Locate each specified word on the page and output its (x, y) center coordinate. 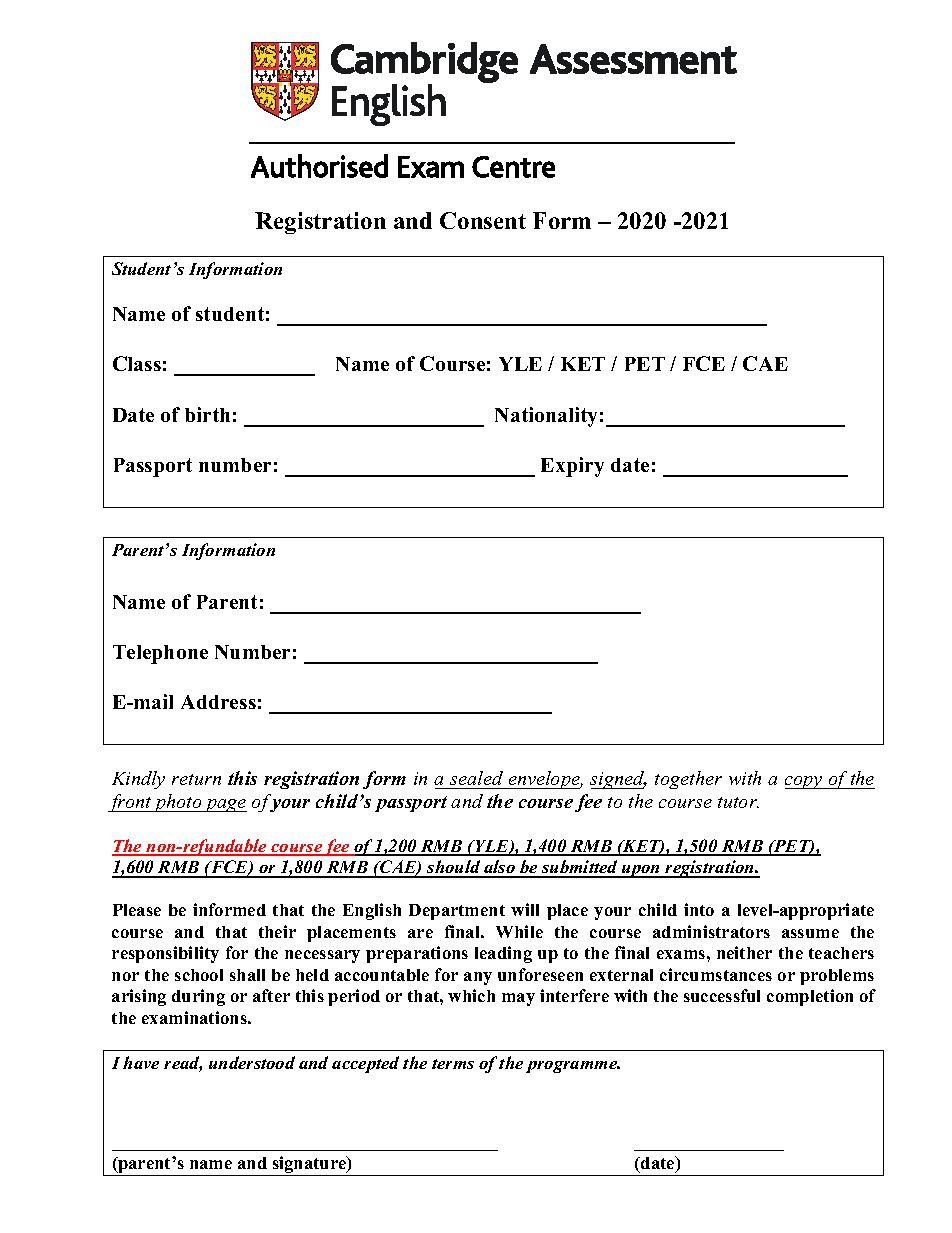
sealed (476, 778)
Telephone (160, 654)
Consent (483, 220)
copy (805, 782)
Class (137, 363)
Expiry (572, 467)
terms (453, 1064)
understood (252, 1062)
